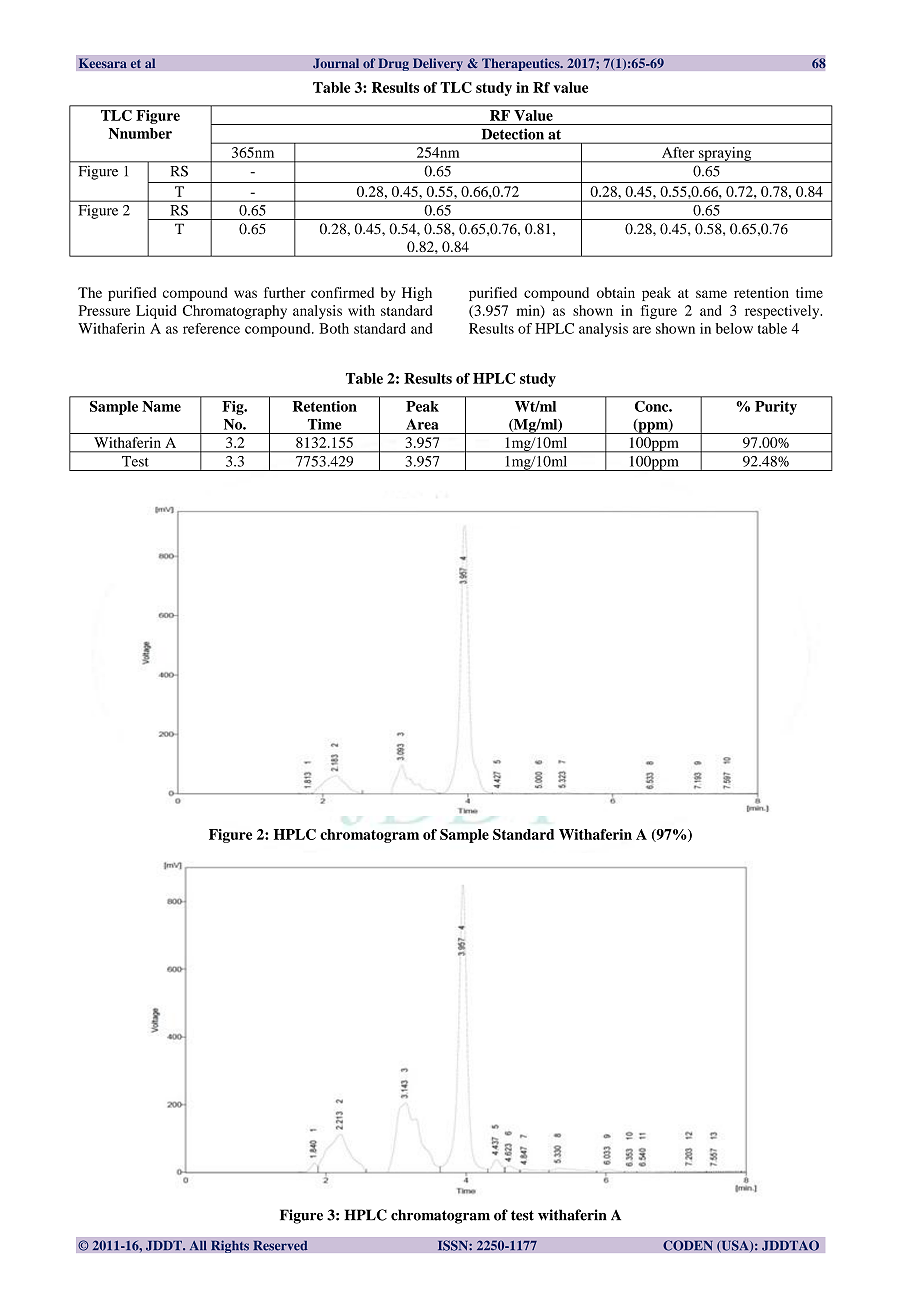 This document has width=924, height=1308. I want to click on Area, so click(422, 424).
